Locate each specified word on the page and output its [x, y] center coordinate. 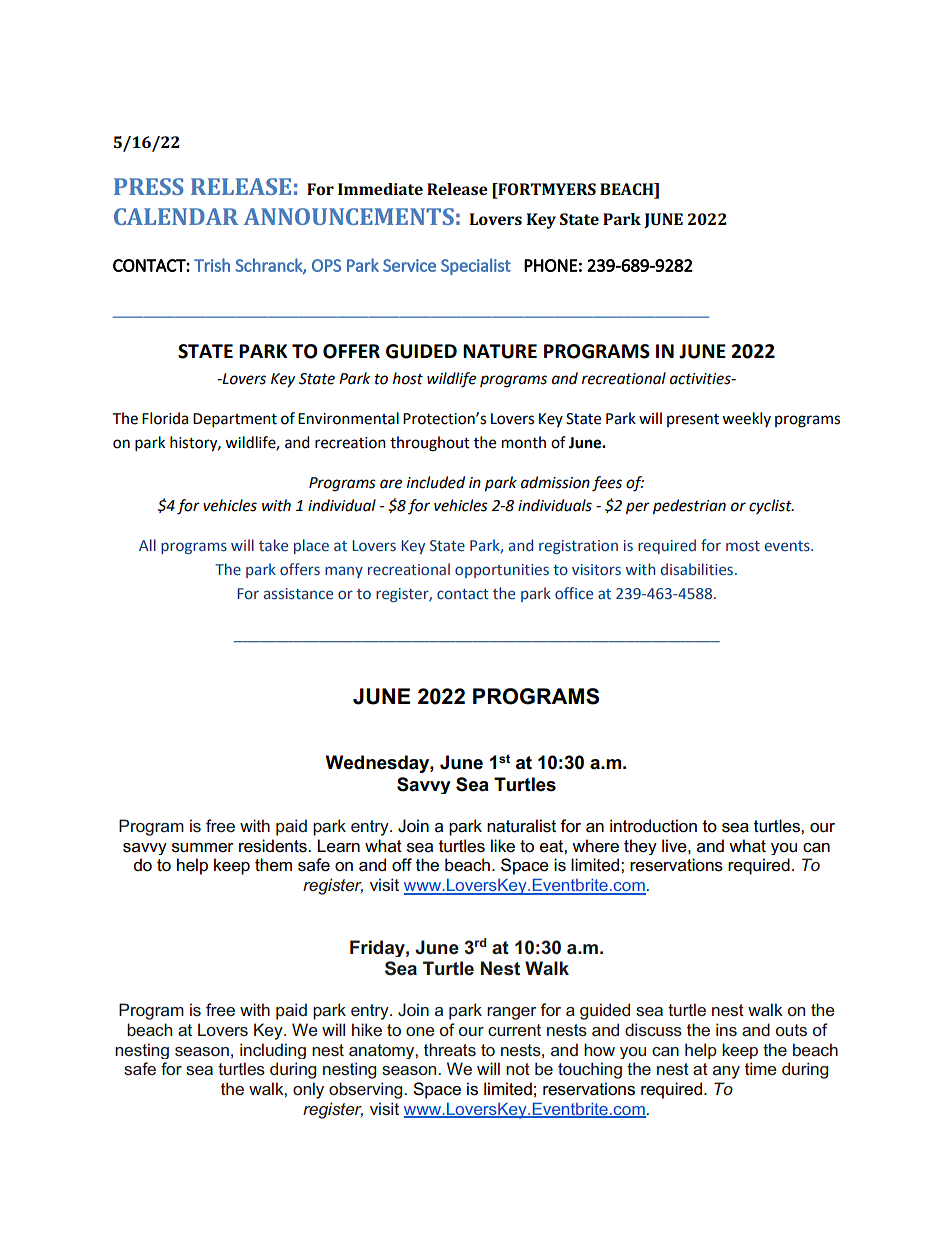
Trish [212, 265]
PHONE [550, 265]
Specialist [476, 266]
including [273, 1051]
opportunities [502, 571]
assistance [298, 594]
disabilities [697, 569]
